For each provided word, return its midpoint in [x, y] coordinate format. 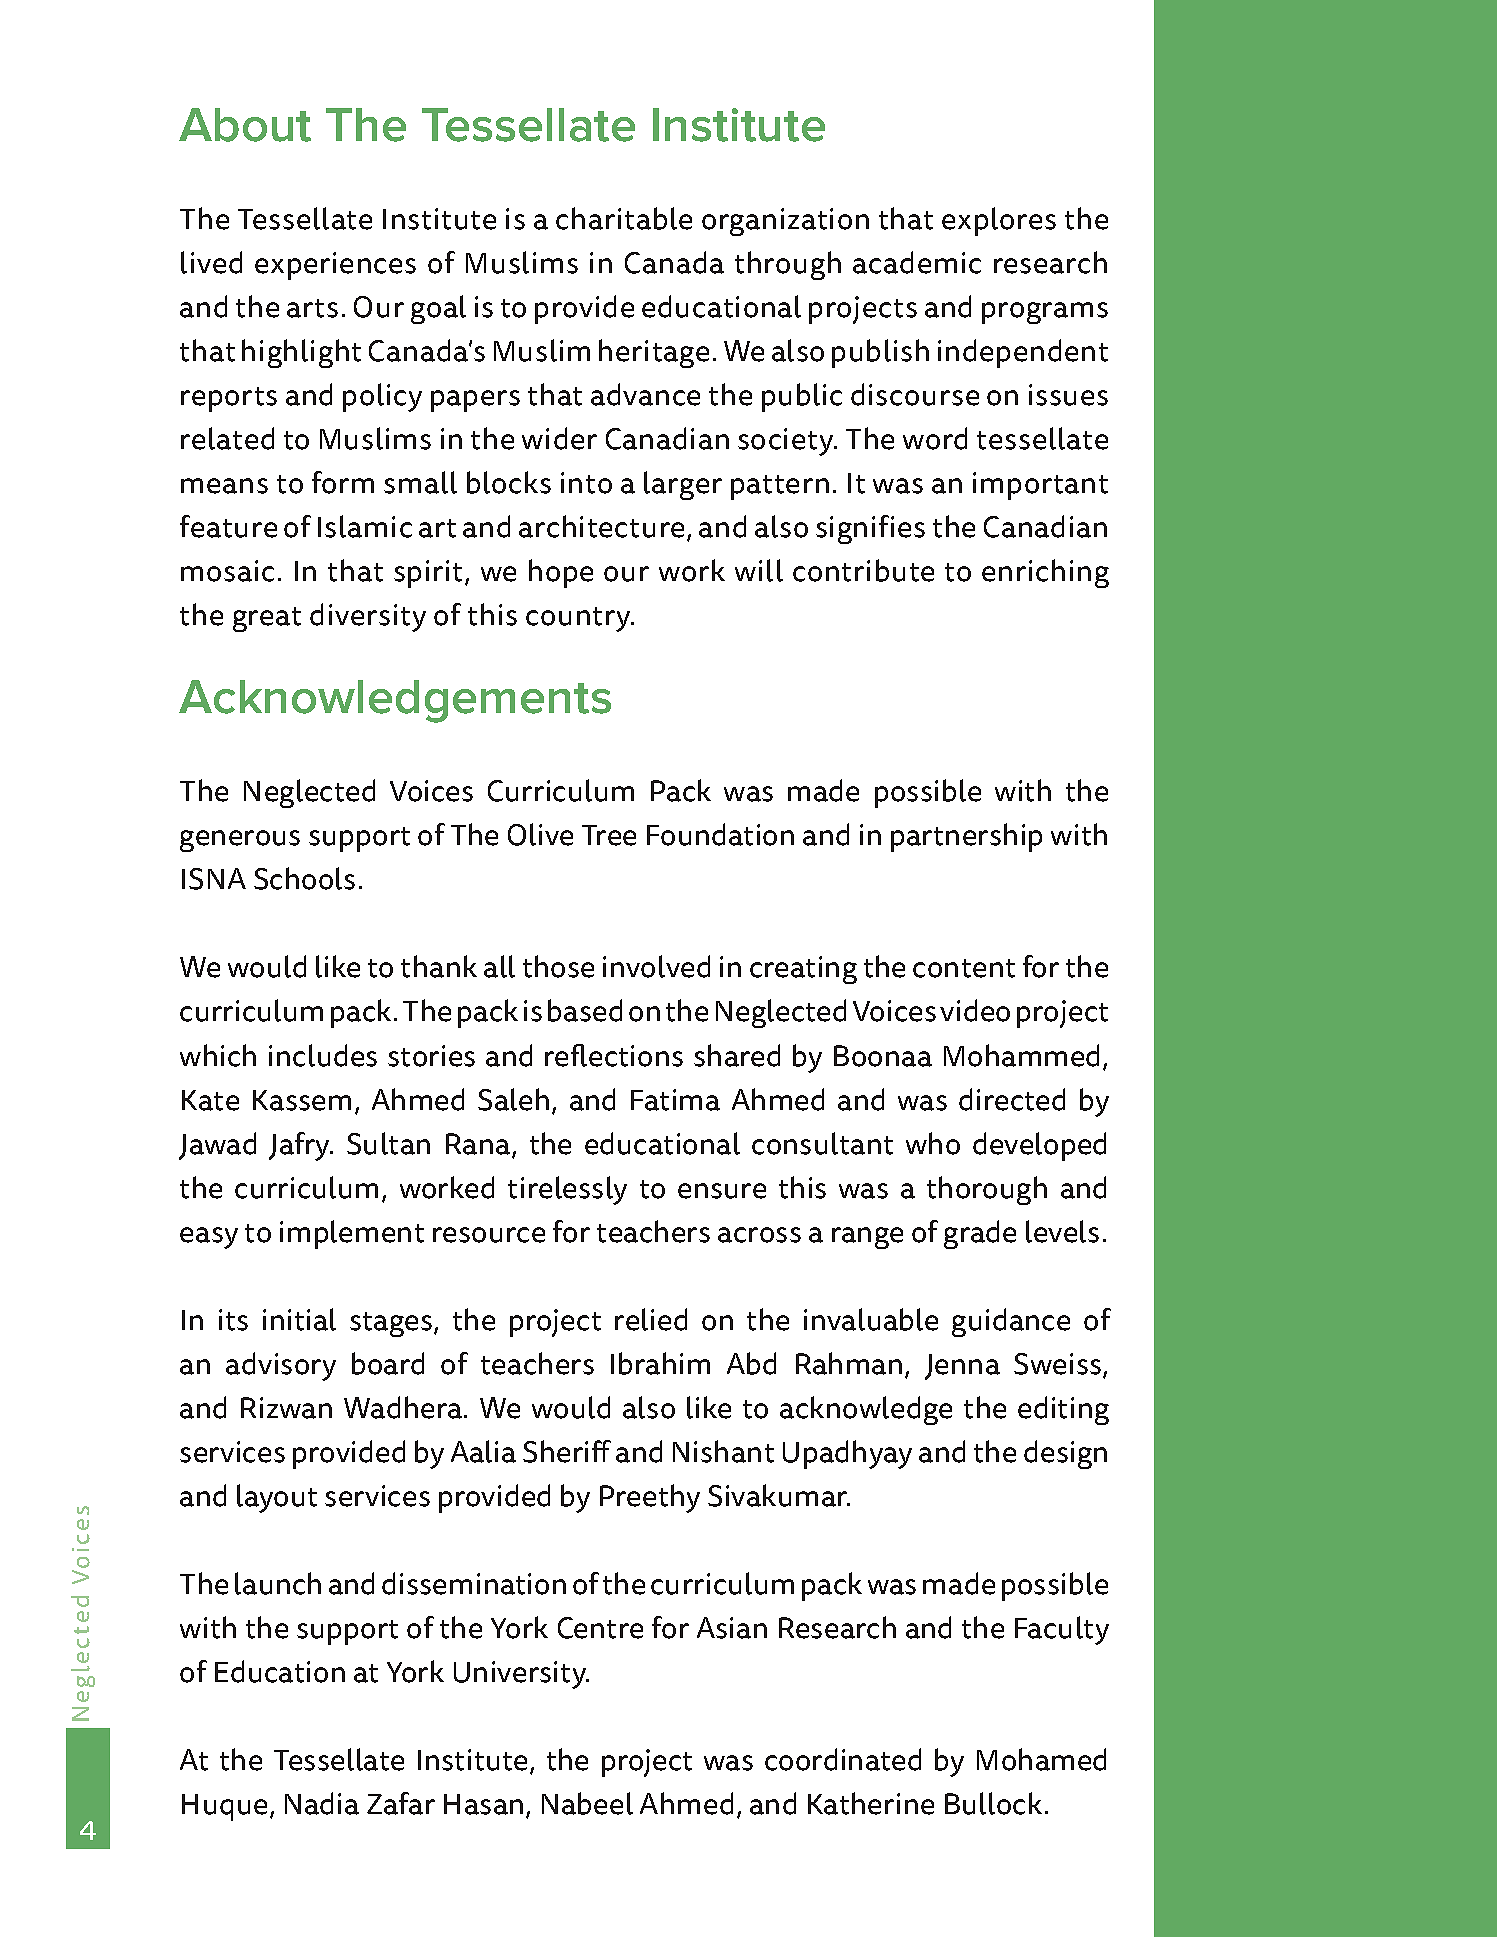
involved [656, 966]
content [964, 968]
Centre [600, 1628]
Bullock [993, 1803]
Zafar [401, 1803]
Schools [304, 878]
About [245, 125]
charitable [624, 218]
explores [999, 221]
